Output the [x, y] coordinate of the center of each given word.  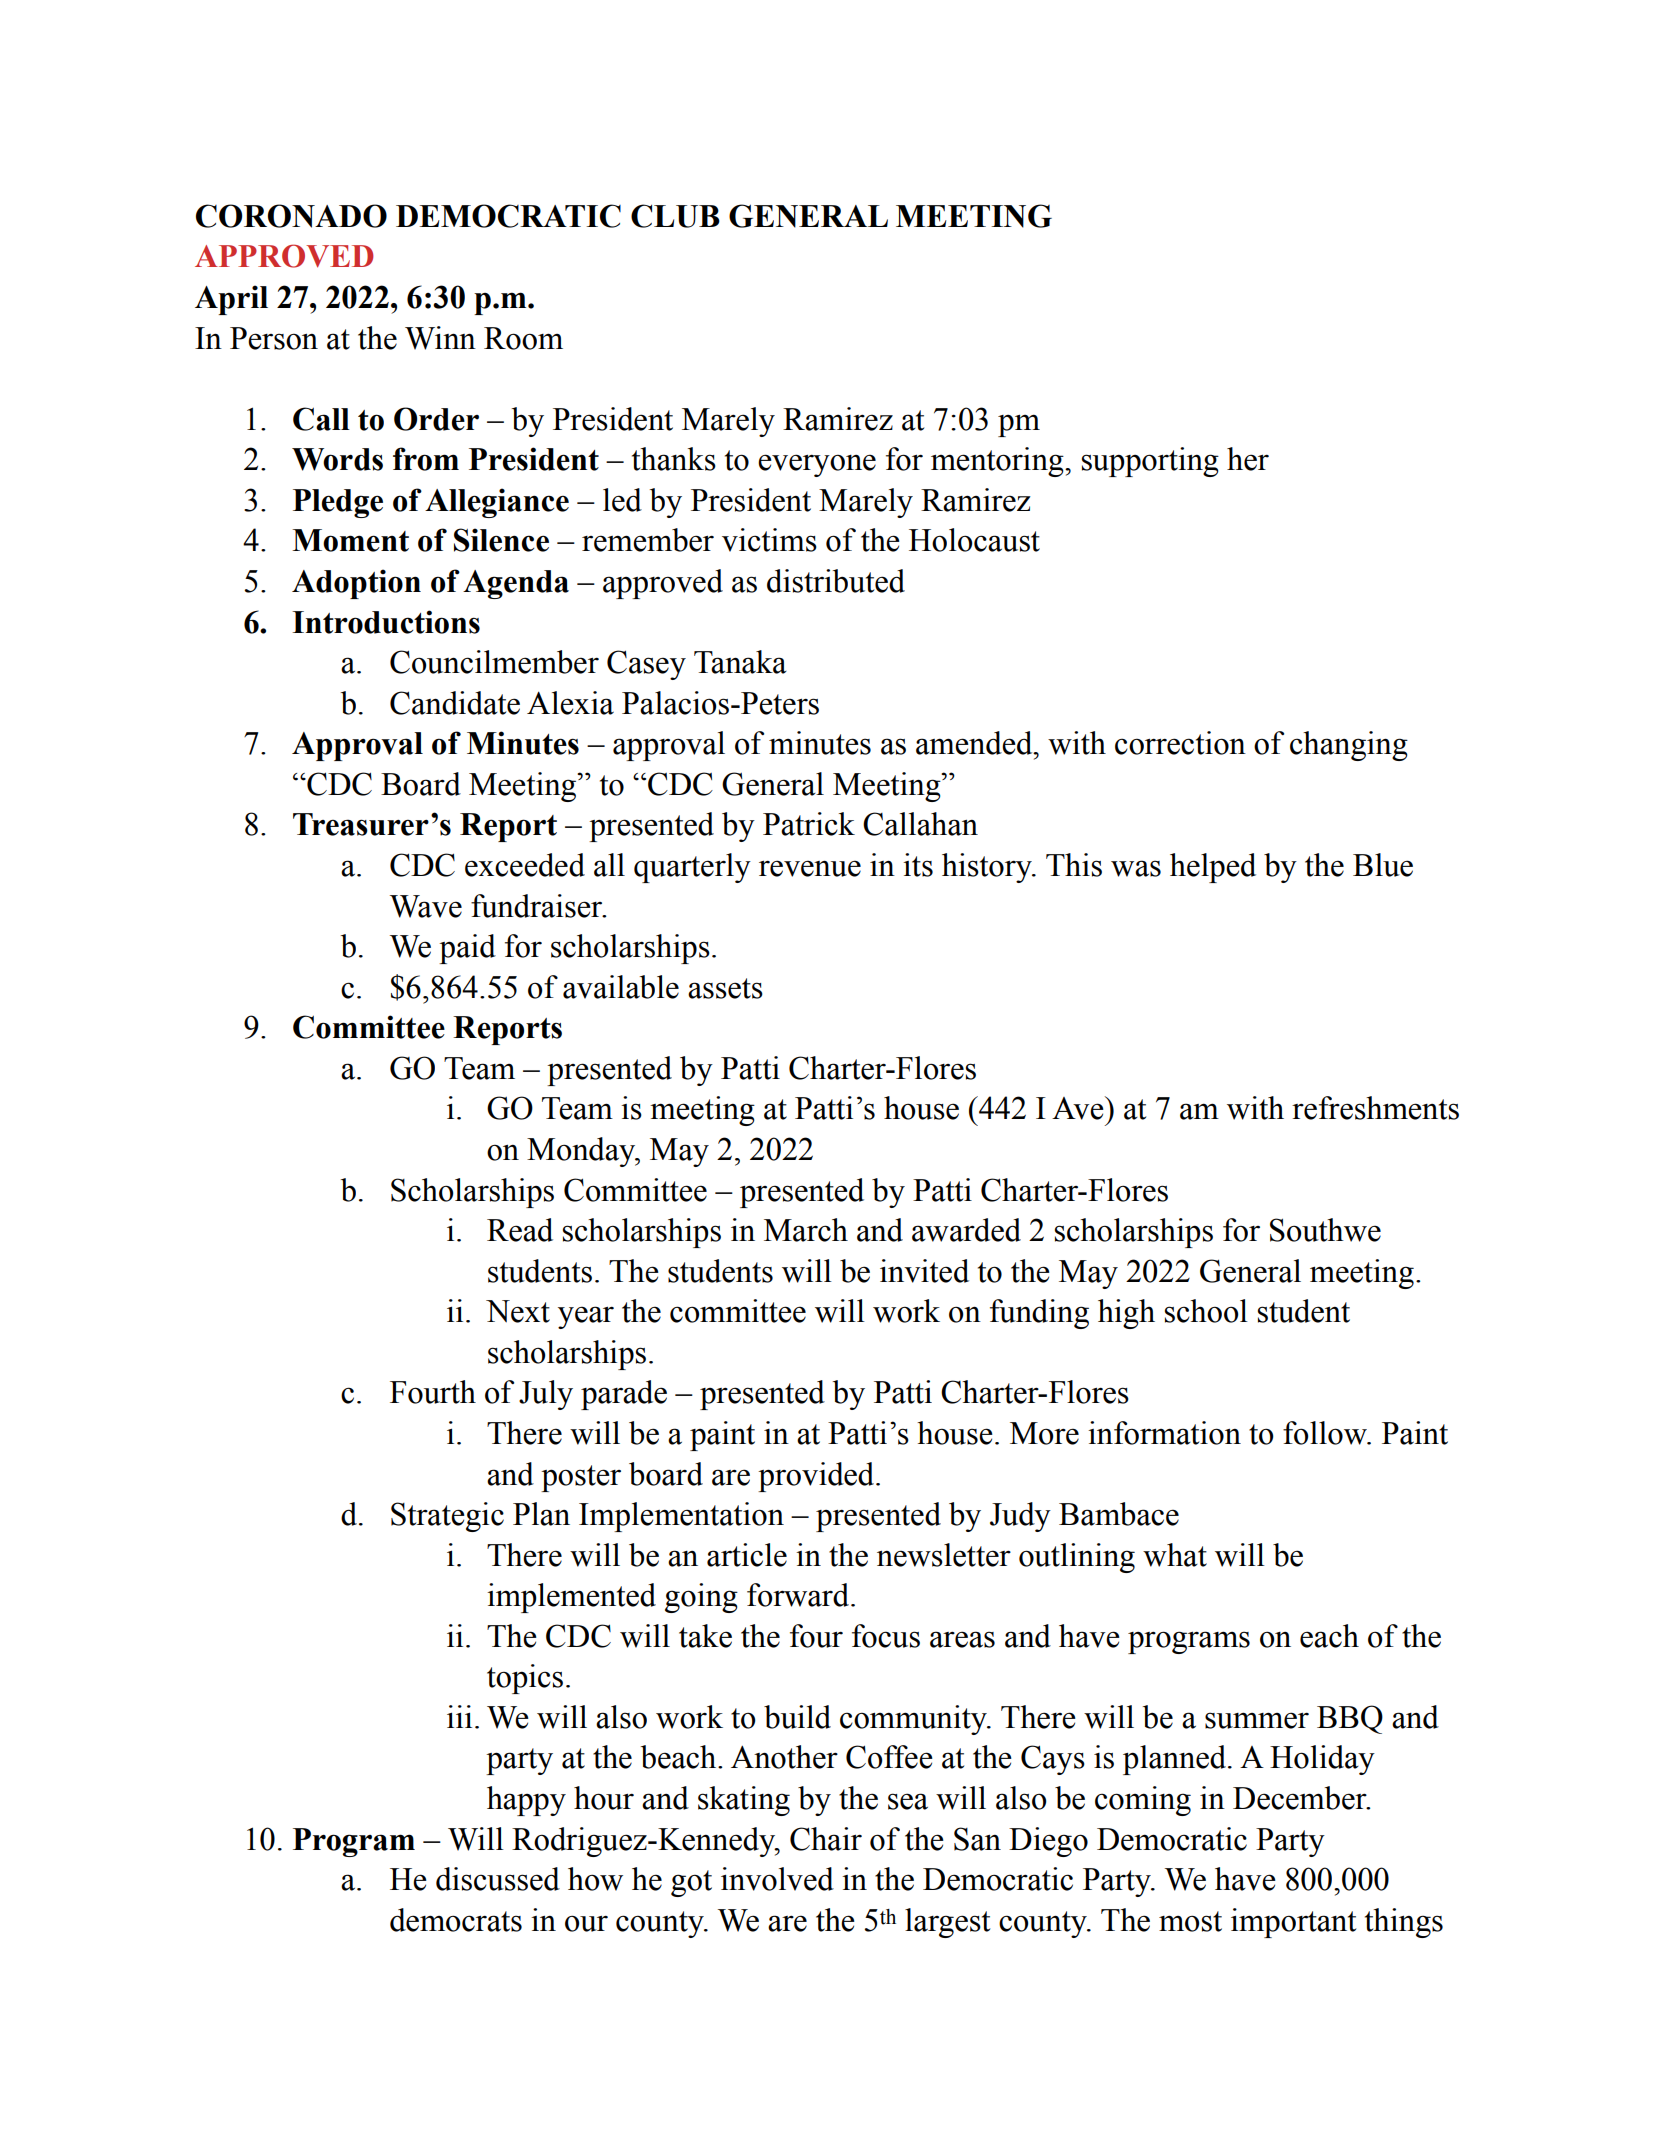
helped [1213, 868]
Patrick [809, 824]
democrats [456, 1920]
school [1206, 1311]
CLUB [675, 216]
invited [924, 1271]
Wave [426, 906]
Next [518, 1311]
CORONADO [291, 216]
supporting [1150, 462]
